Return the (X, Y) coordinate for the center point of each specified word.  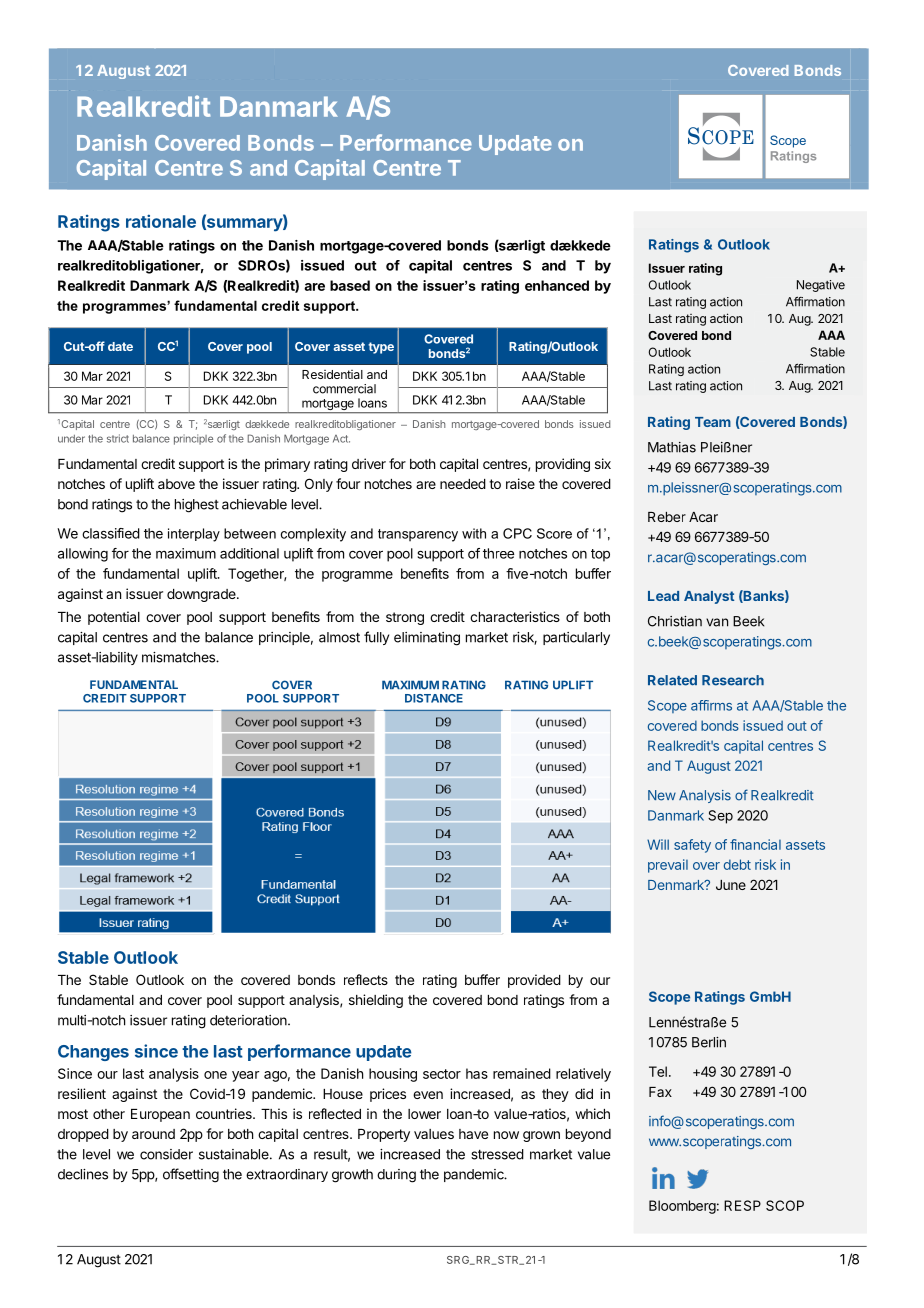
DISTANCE (434, 698)
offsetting (191, 1175)
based (350, 285)
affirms (711, 705)
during (396, 1176)
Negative (821, 286)
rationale (161, 221)
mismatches (179, 657)
